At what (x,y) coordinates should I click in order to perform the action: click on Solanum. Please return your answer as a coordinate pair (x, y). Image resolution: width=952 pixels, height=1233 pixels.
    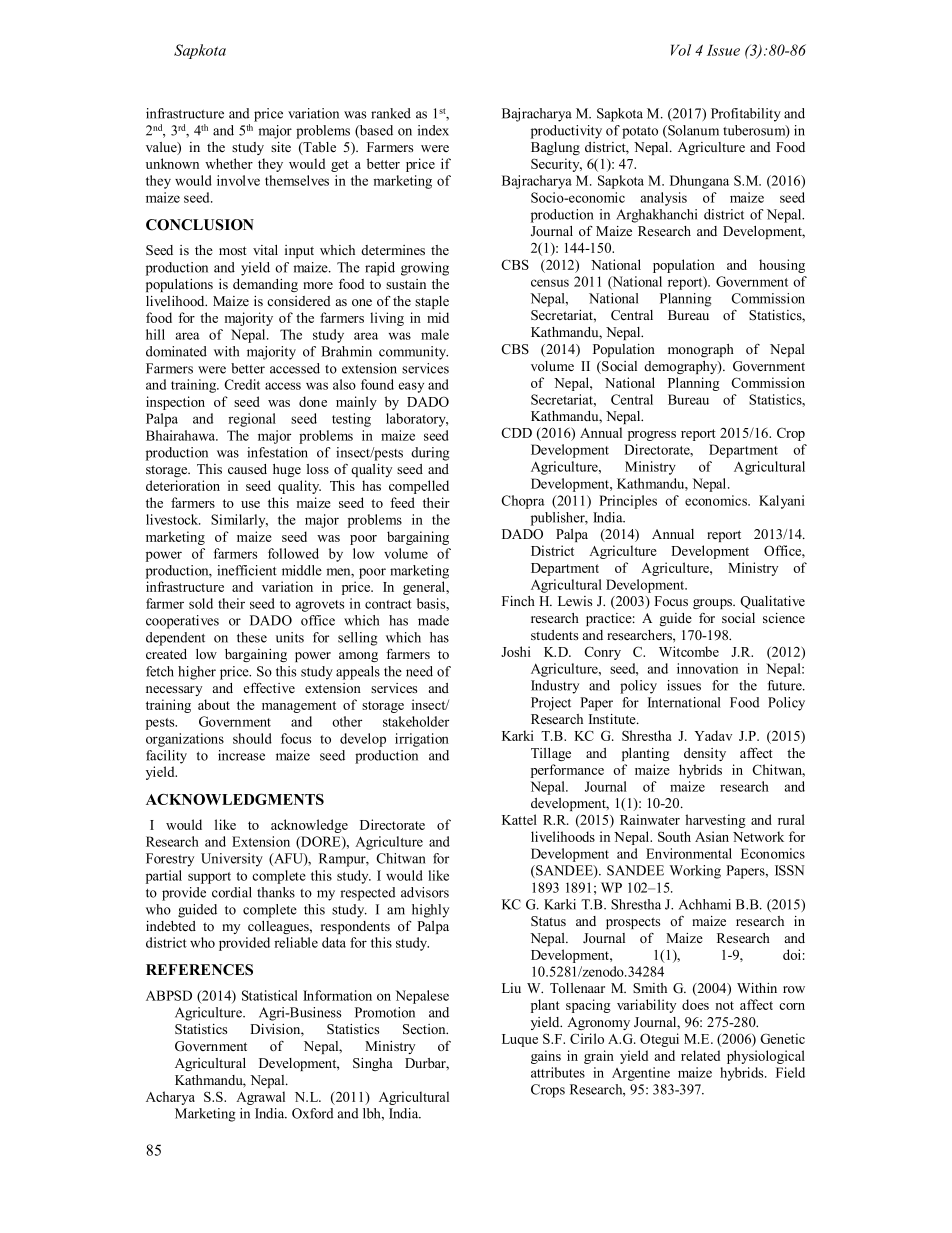
    Looking at the image, I should click on (692, 131).
